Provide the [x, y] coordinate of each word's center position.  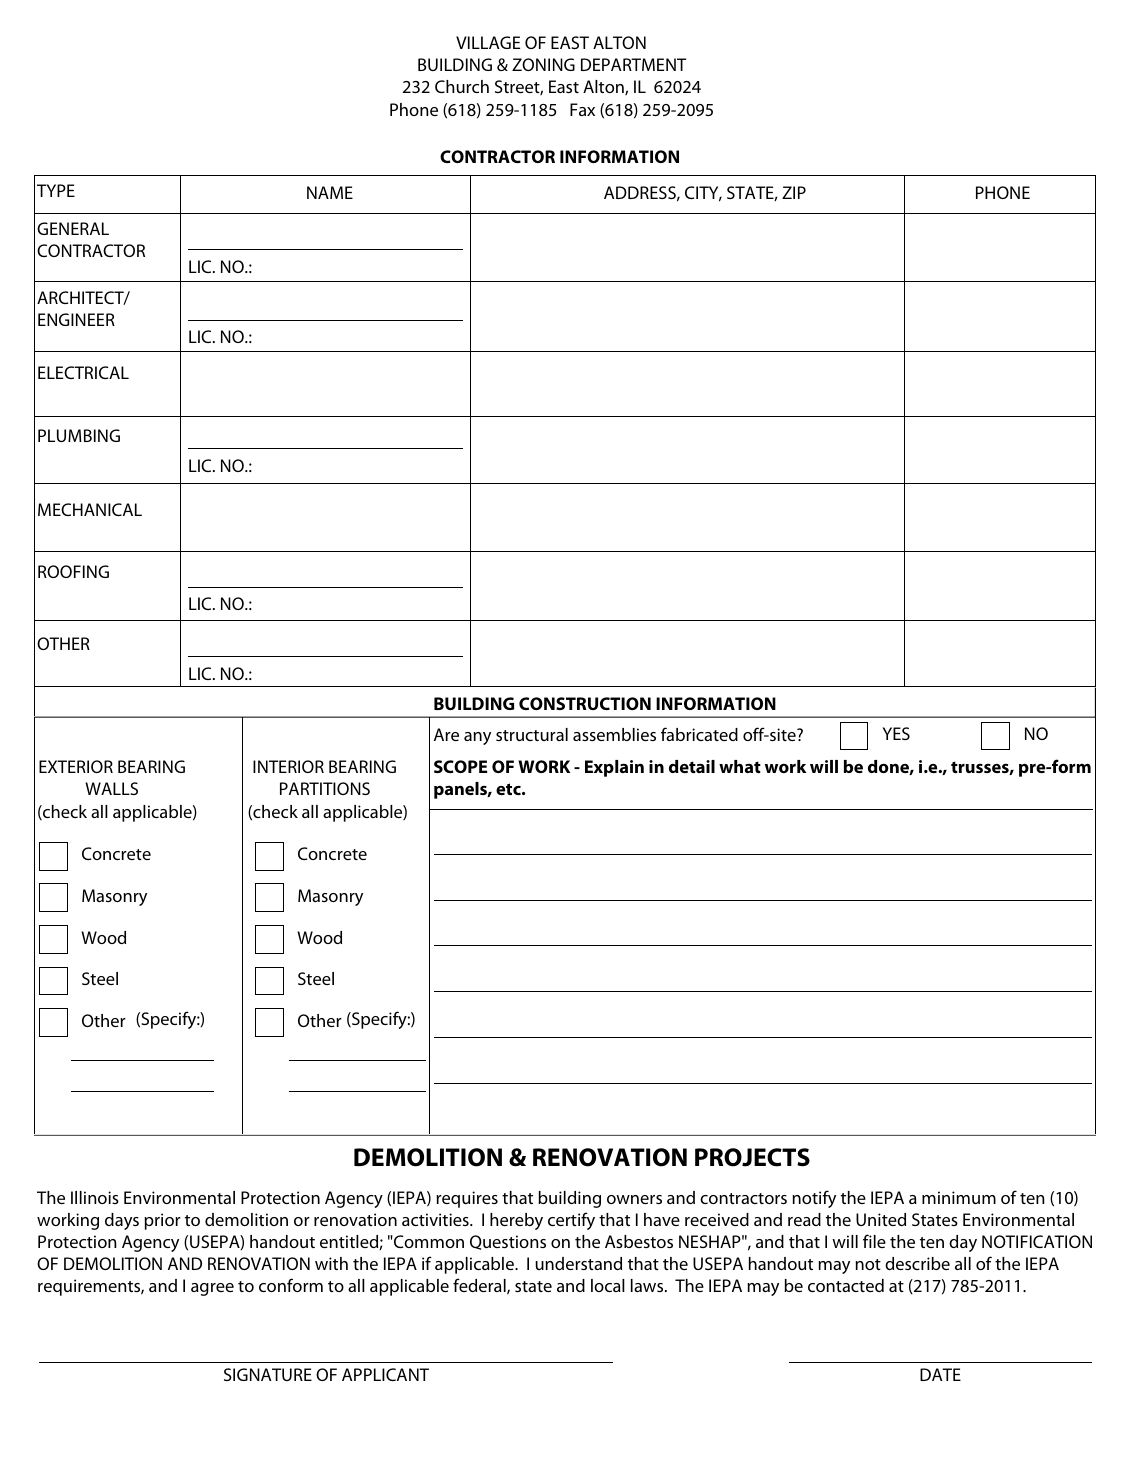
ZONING [543, 64]
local [608, 1285]
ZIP [794, 192]
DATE [940, 1374]
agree [212, 1289]
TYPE [56, 190]
